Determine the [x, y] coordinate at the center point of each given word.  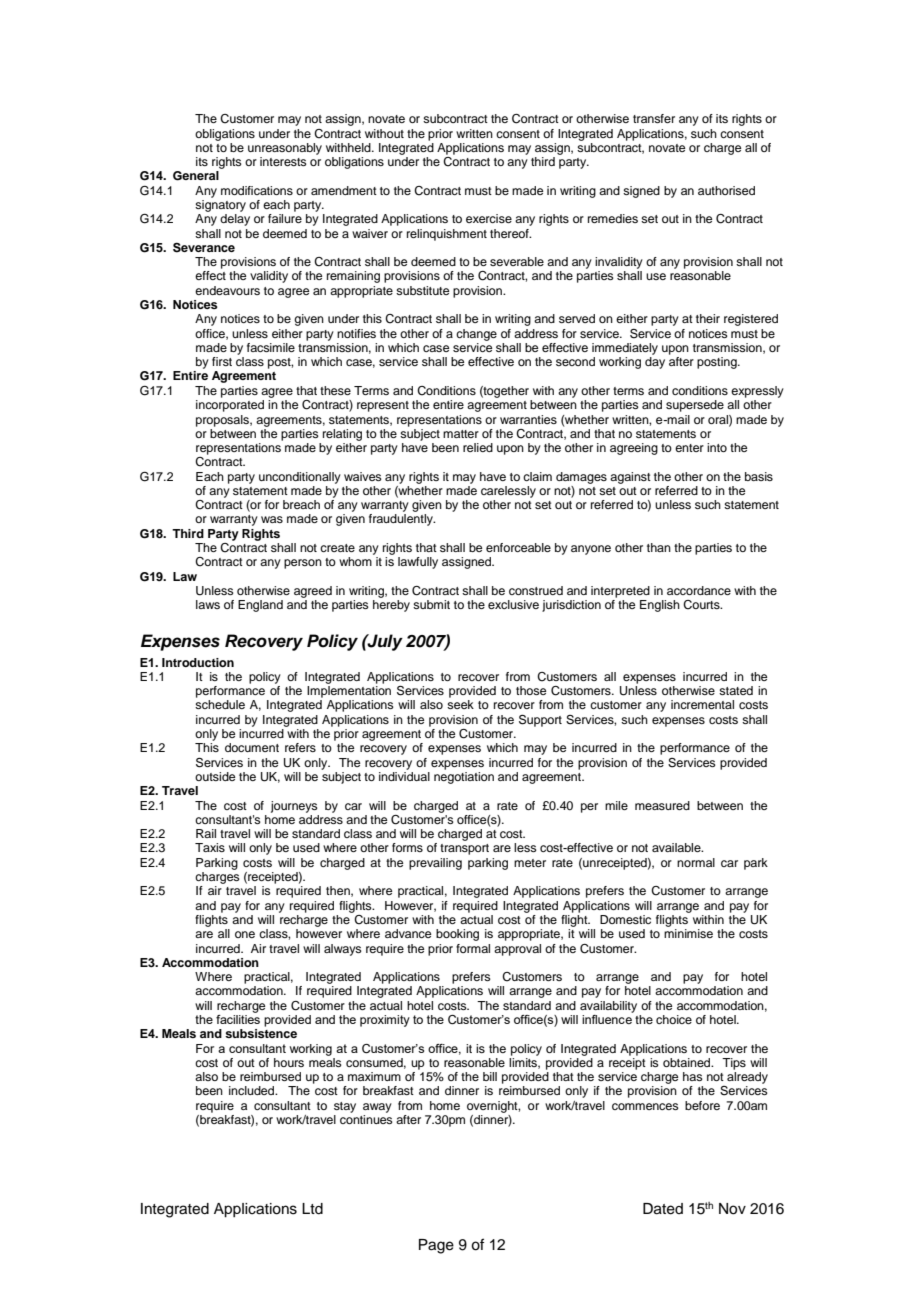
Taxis [210, 847]
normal [696, 862]
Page [436, 1246]
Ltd [312, 1209]
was [272, 519]
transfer [654, 118]
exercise [489, 218]
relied [478, 447]
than [659, 547]
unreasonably [285, 149]
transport [464, 849]
